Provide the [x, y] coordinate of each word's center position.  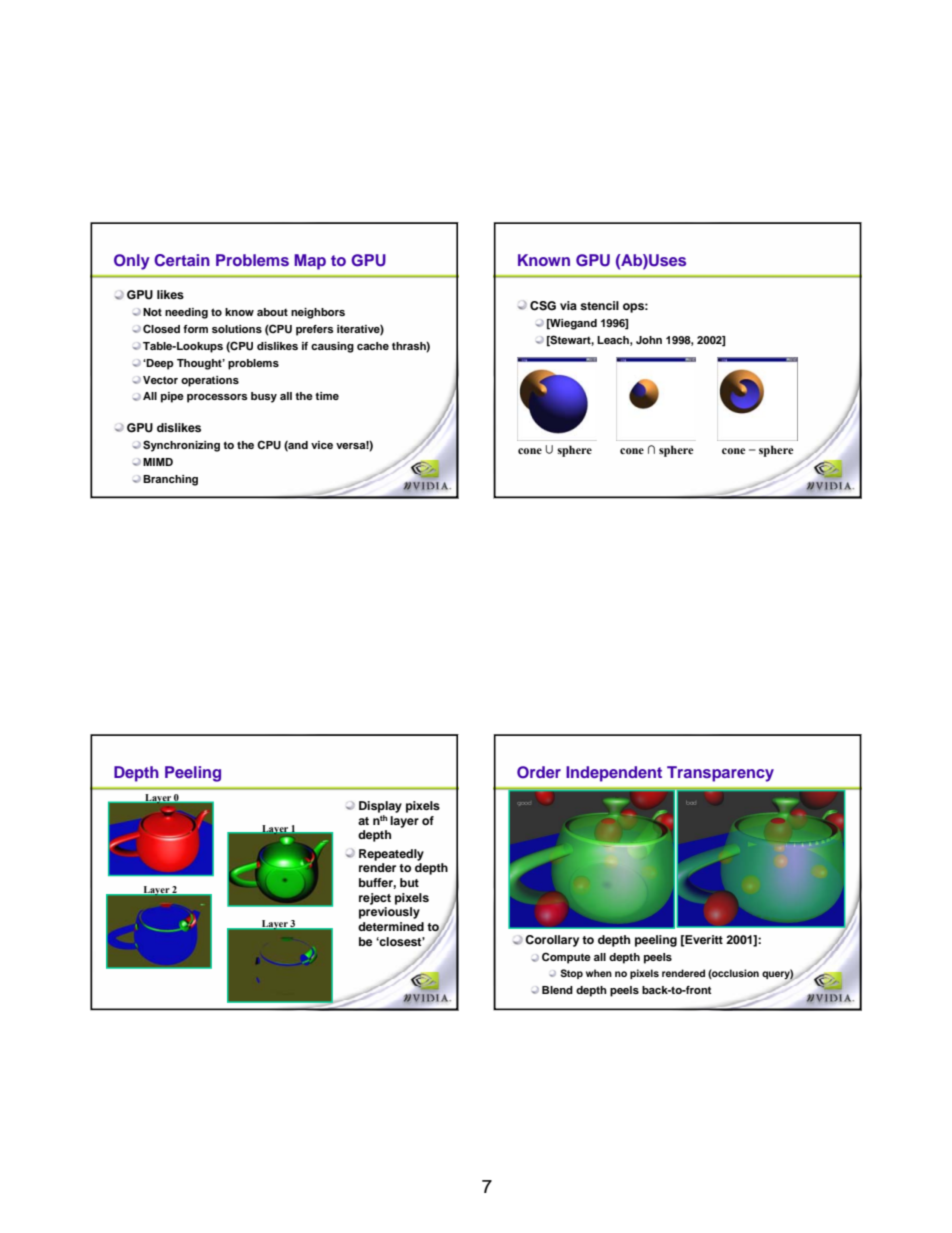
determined [391, 926]
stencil [599, 305]
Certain [182, 260]
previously [389, 913]
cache [373, 346]
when [599, 973]
